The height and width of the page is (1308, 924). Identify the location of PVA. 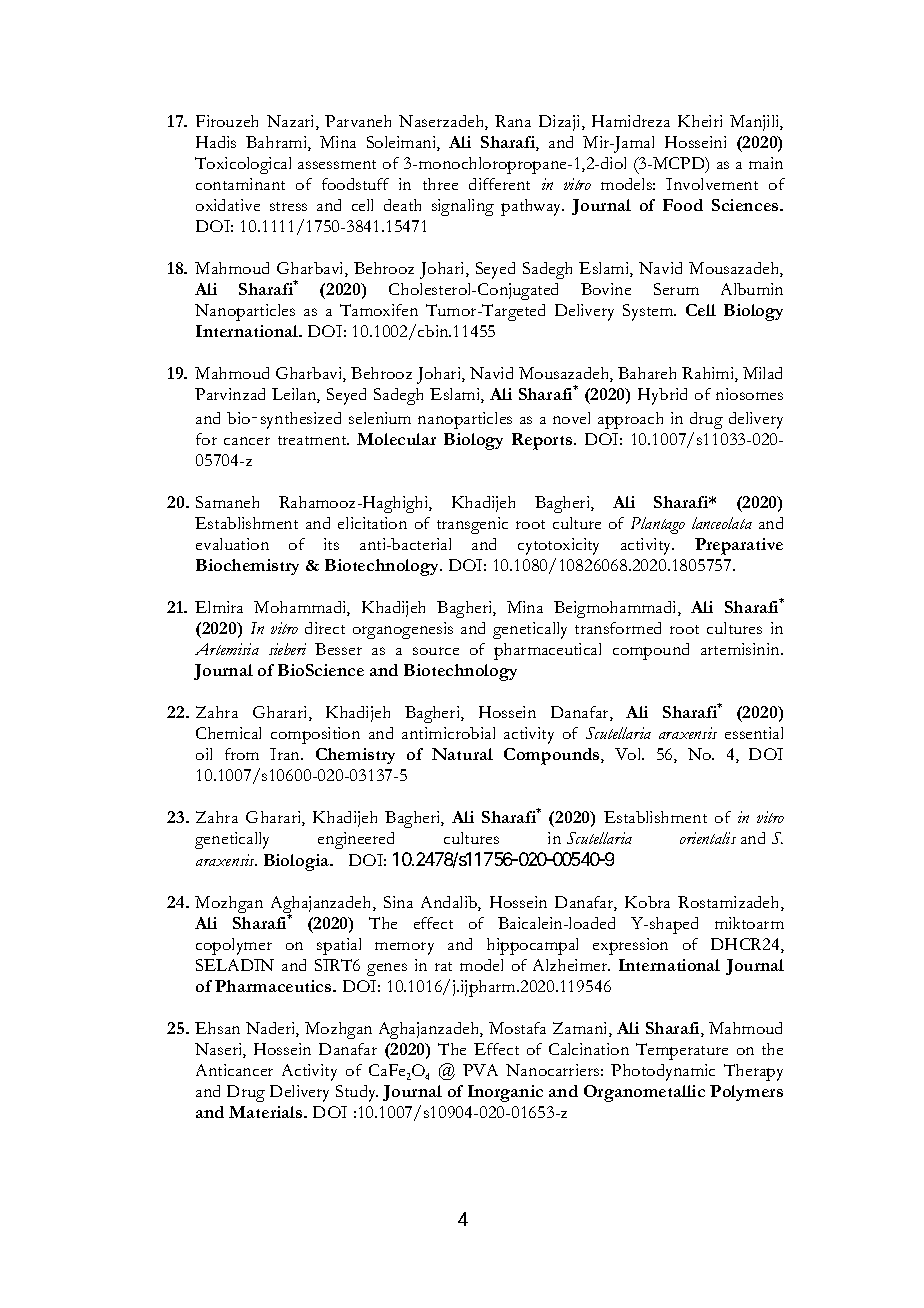
(480, 1070).
